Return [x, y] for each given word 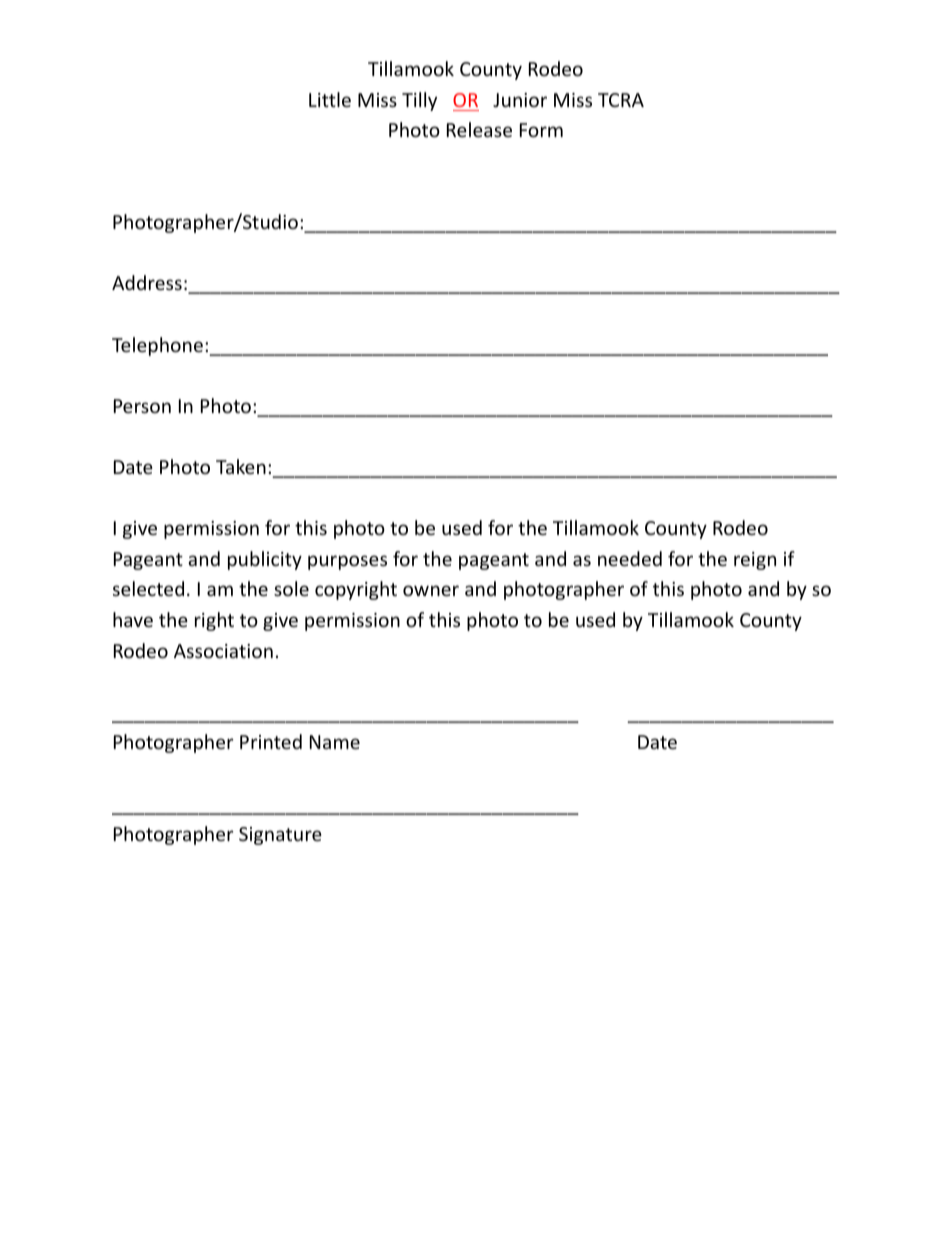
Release [479, 129]
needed [630, 558]
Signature [280, 836]
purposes [347, 562]
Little [330, 99]
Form [541, 130]
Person [142, 406]
